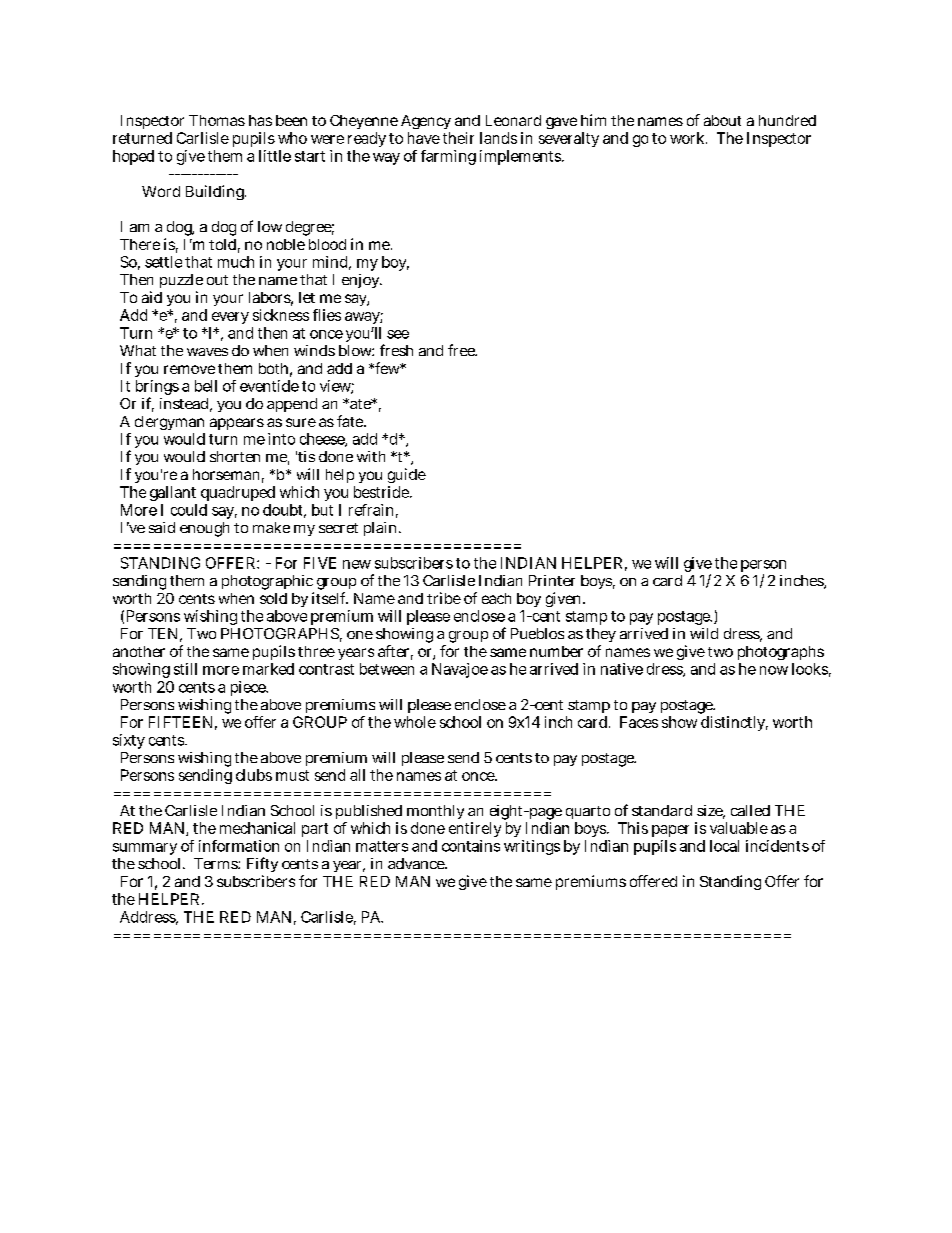 The image size is (952, 1233). Describe the element at coordinates (239, 846) in the page. I see `information` at that location.
